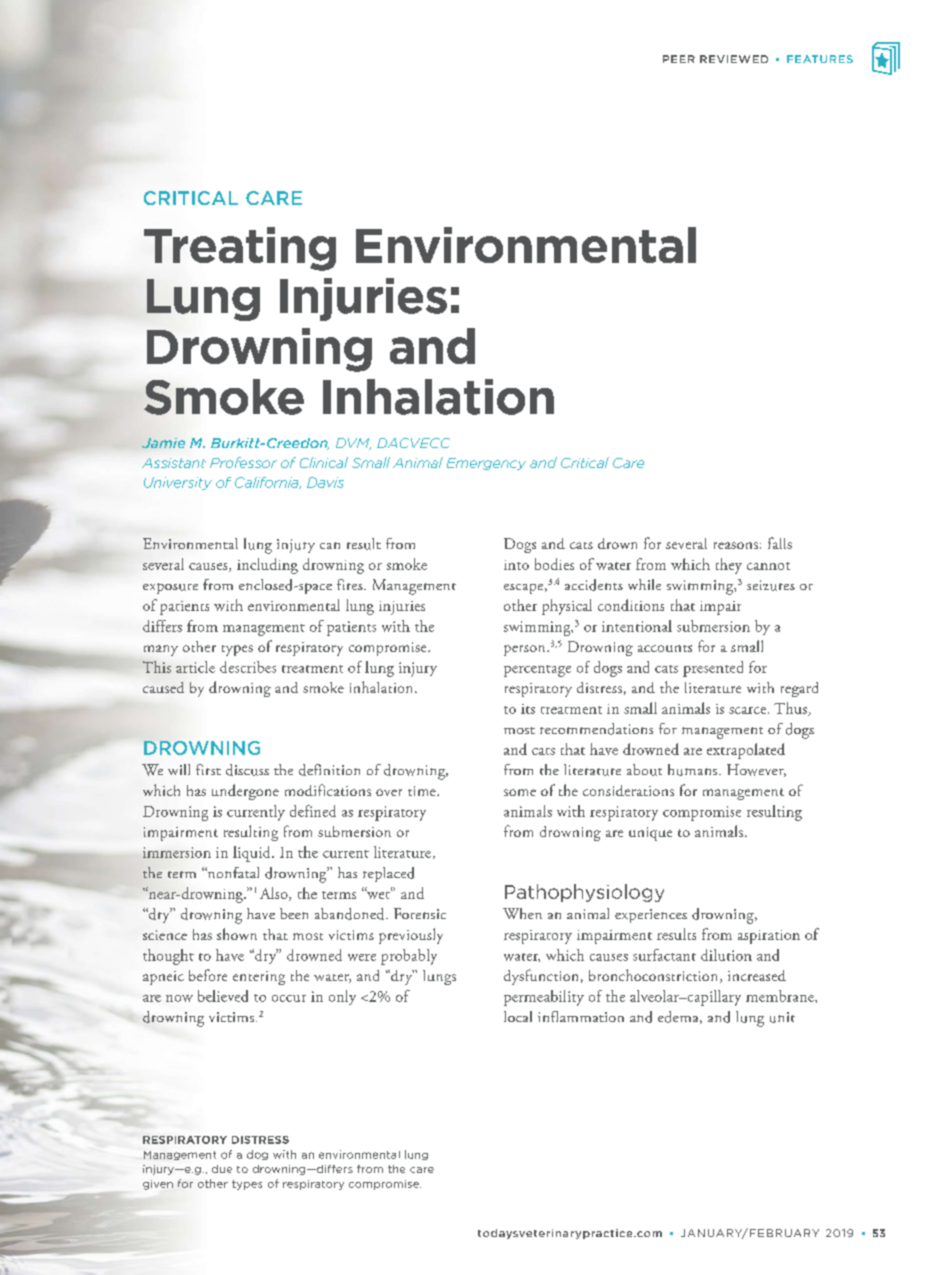  What do you see at coordinates (486, 464) in the screenshot?
I see `Emergency` at bounding box center [486, 464].
